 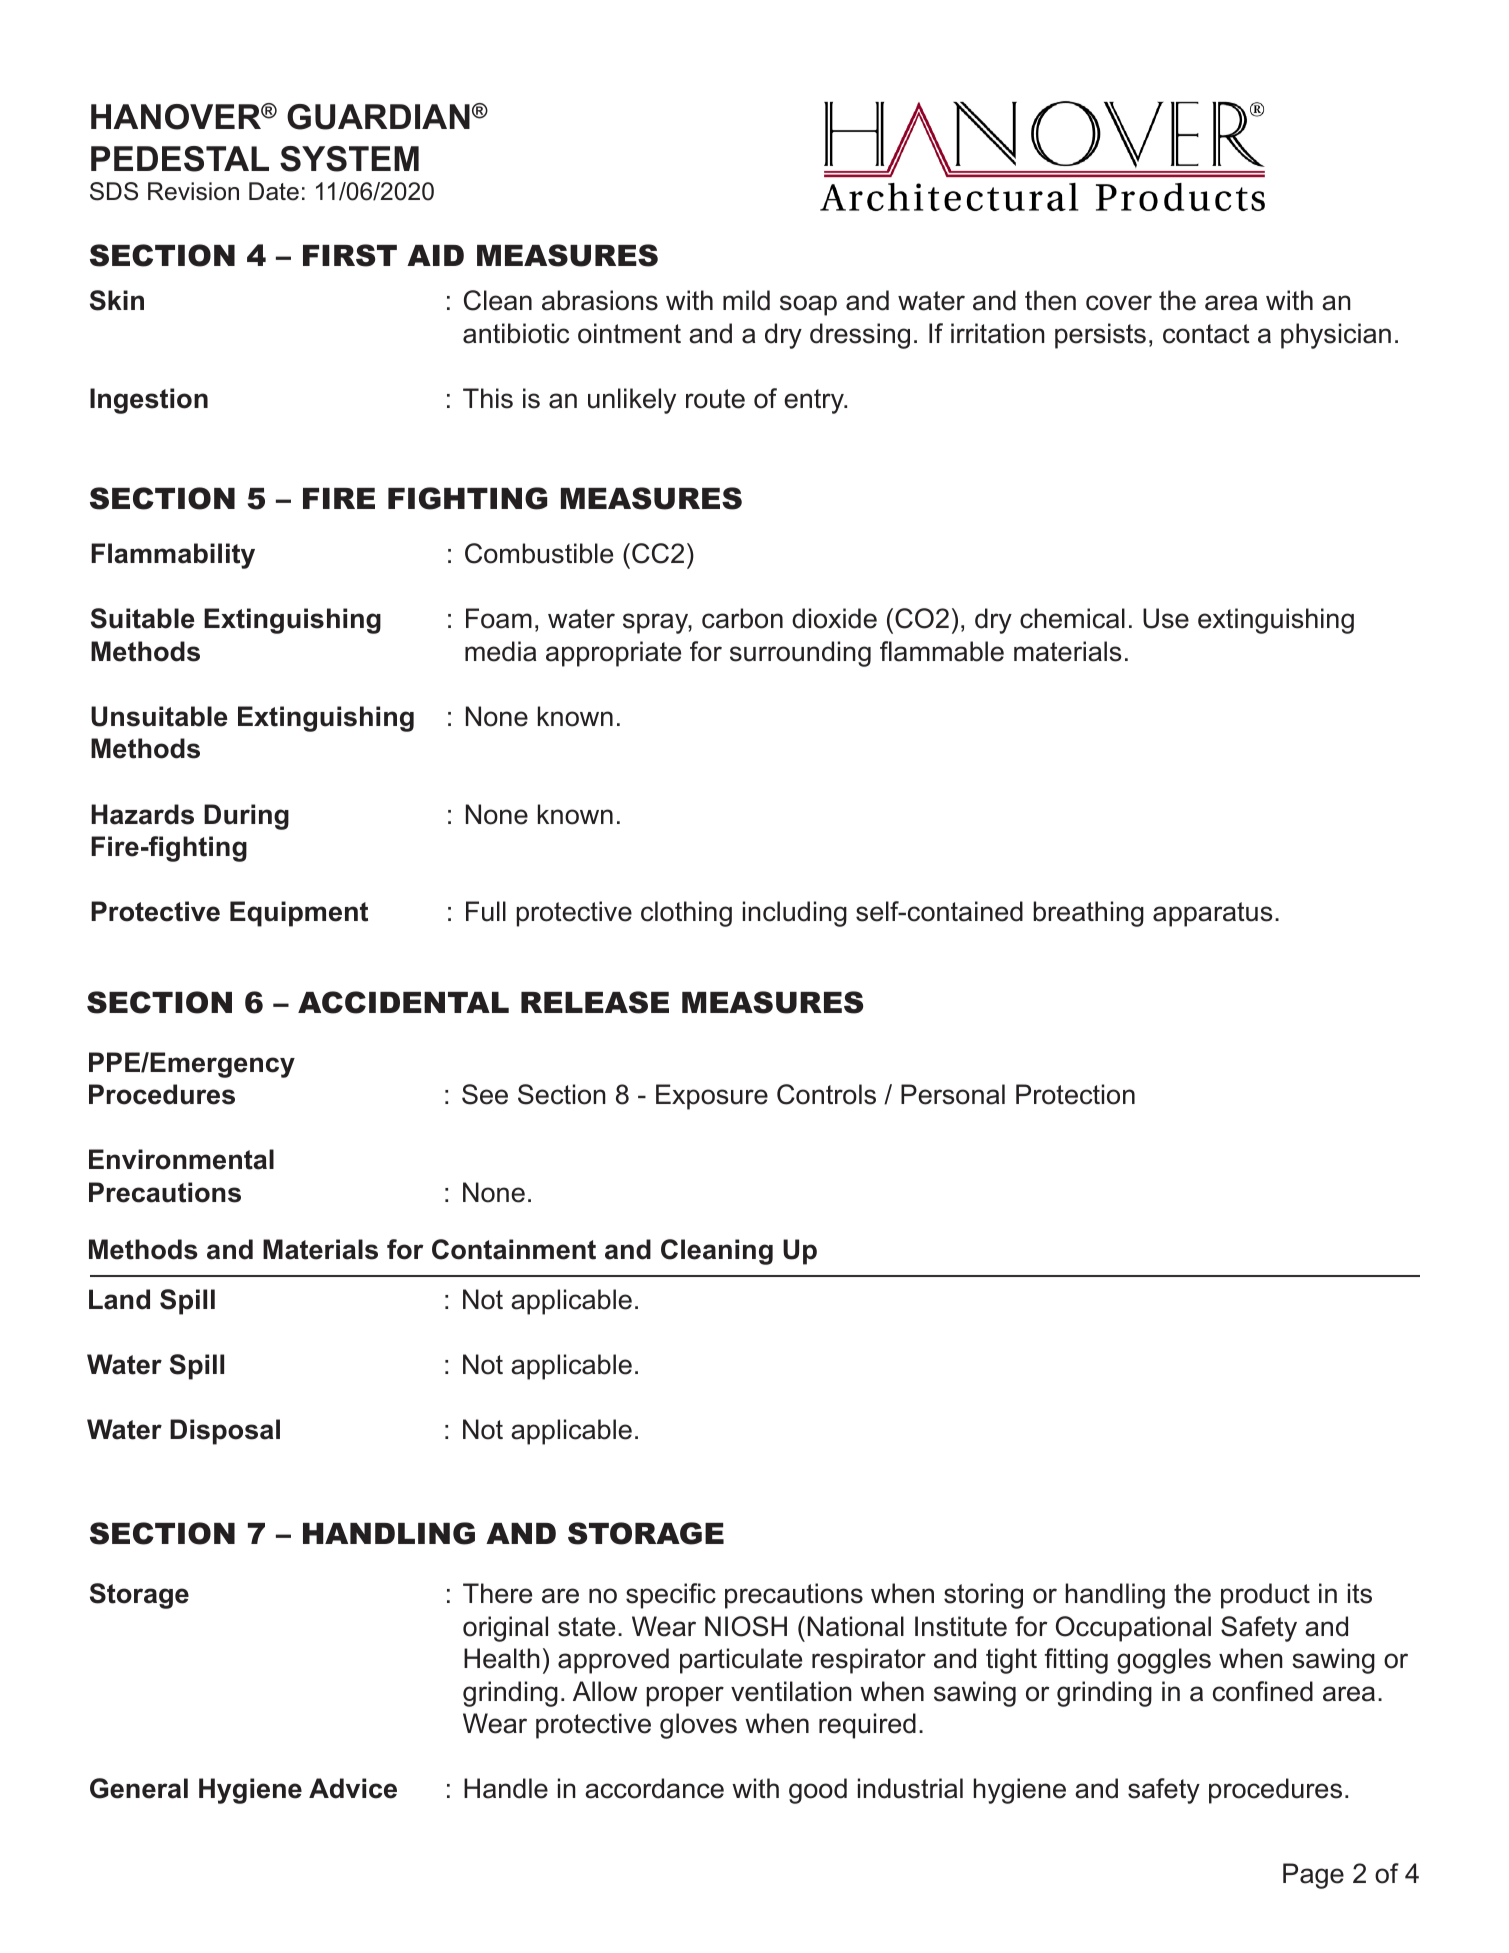 I want to click on specific, so click(x=671, y=1596).
